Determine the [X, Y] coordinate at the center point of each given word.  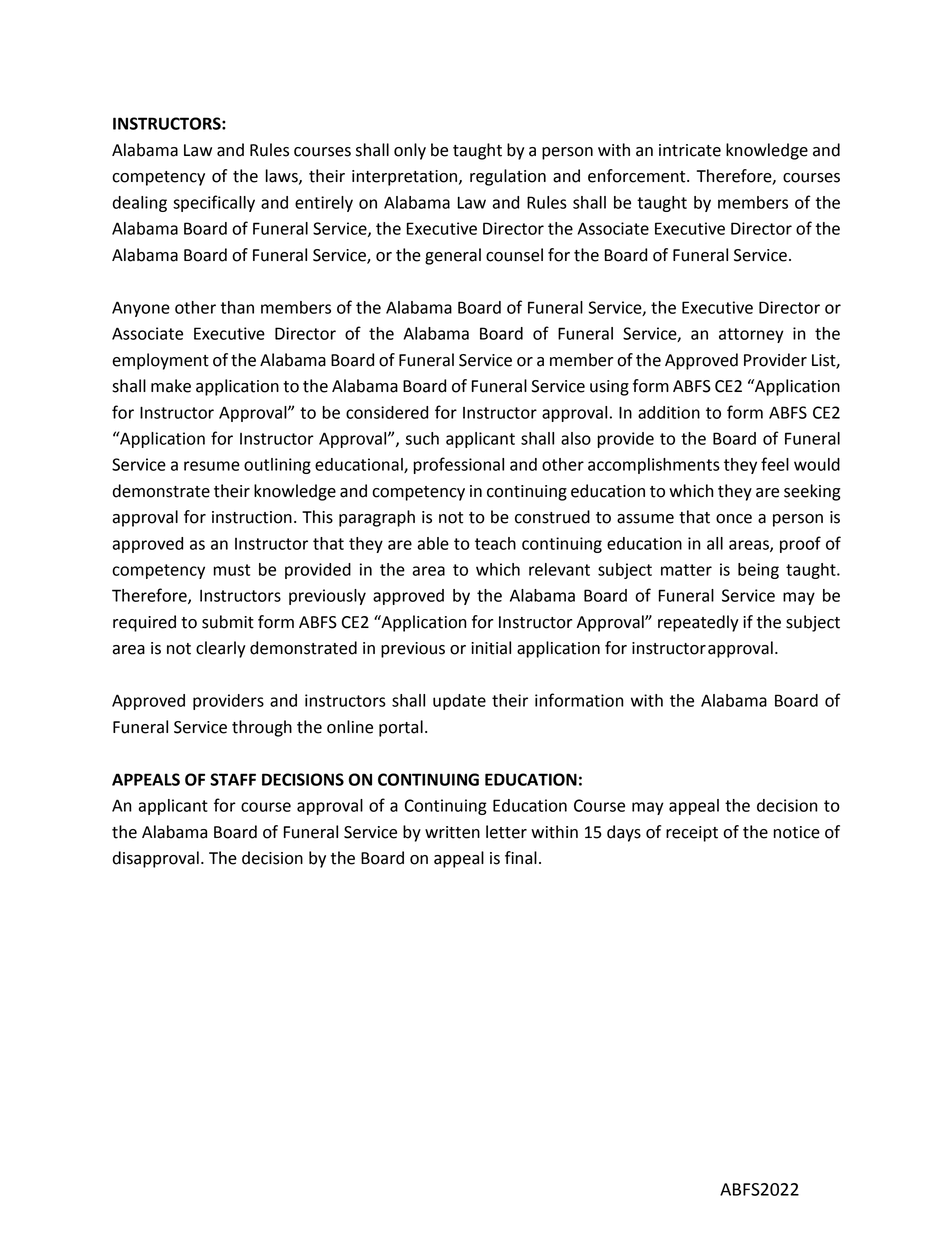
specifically [214, 203]
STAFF [233, 779]
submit [228, 622]
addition [669, 412]
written [452, 832]
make [171, 386]
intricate [690, 150]
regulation [508, 177]
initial [491, 648]
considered [387, 412]
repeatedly [698, 623]
